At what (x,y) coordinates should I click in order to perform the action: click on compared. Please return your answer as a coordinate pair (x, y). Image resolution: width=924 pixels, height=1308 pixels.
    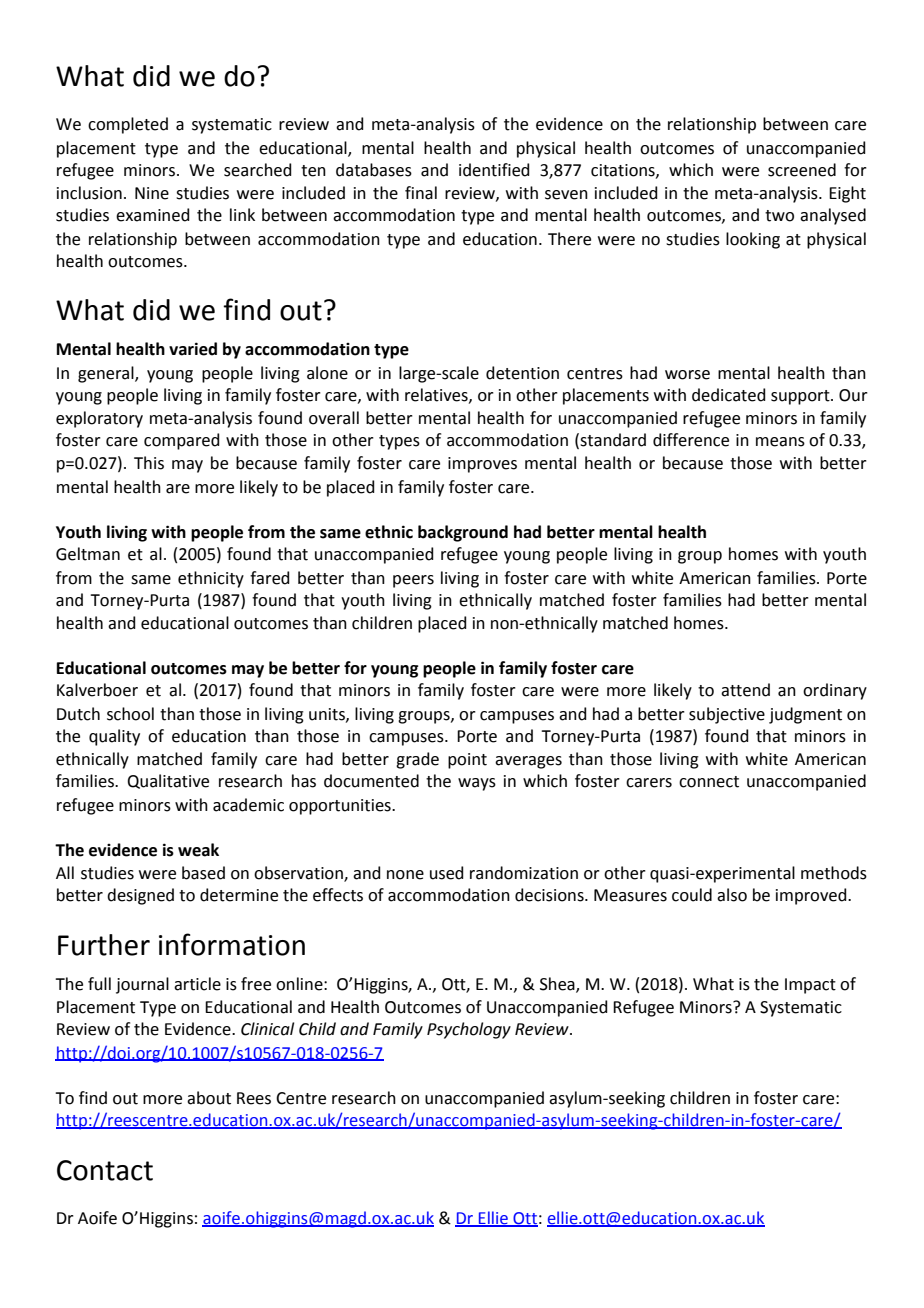
    Looking at the image, I should click on (182, 441).
